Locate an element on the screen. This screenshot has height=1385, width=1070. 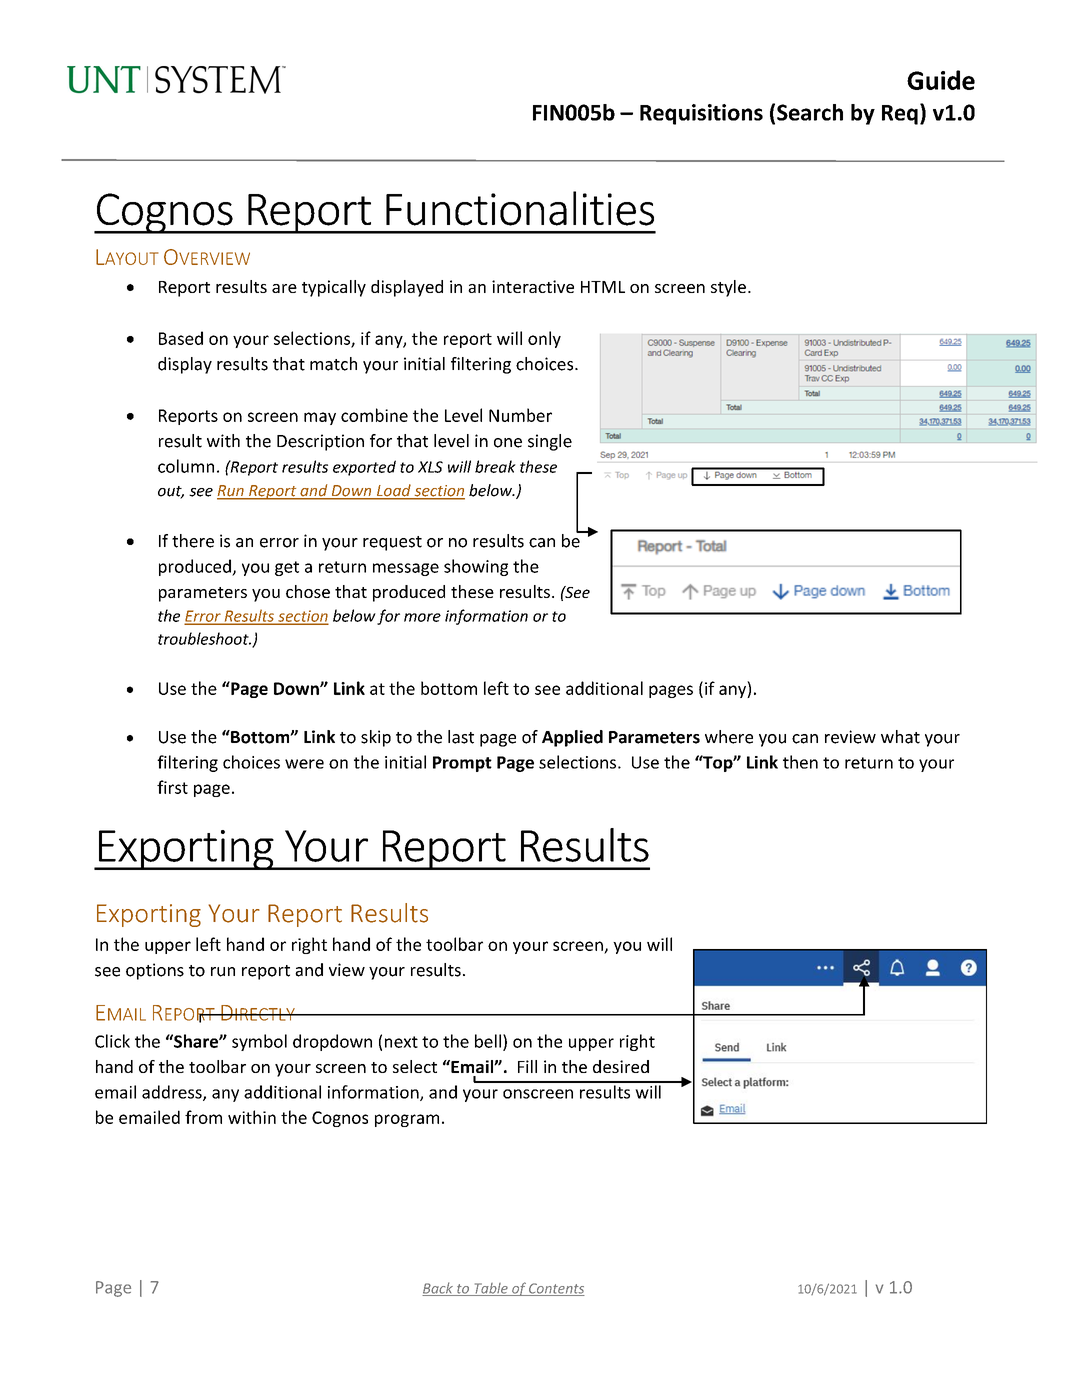
were is located at coordinates (304, 764).
